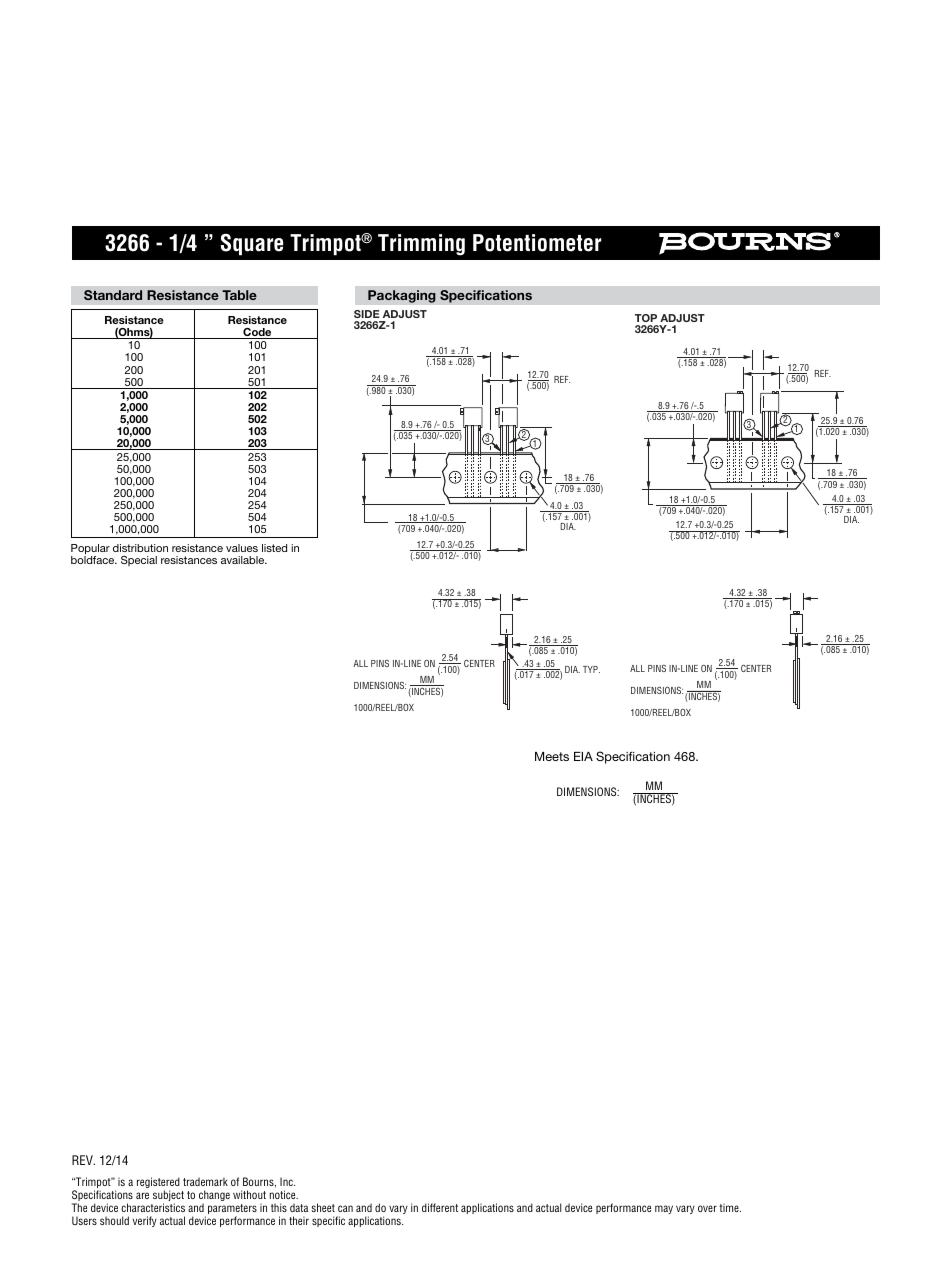 This screenshot has height=1270, width=952. What do you see at coordinates (440, 1207) in the screenshot?
I see `different` at bounding box center [440, 1207].
